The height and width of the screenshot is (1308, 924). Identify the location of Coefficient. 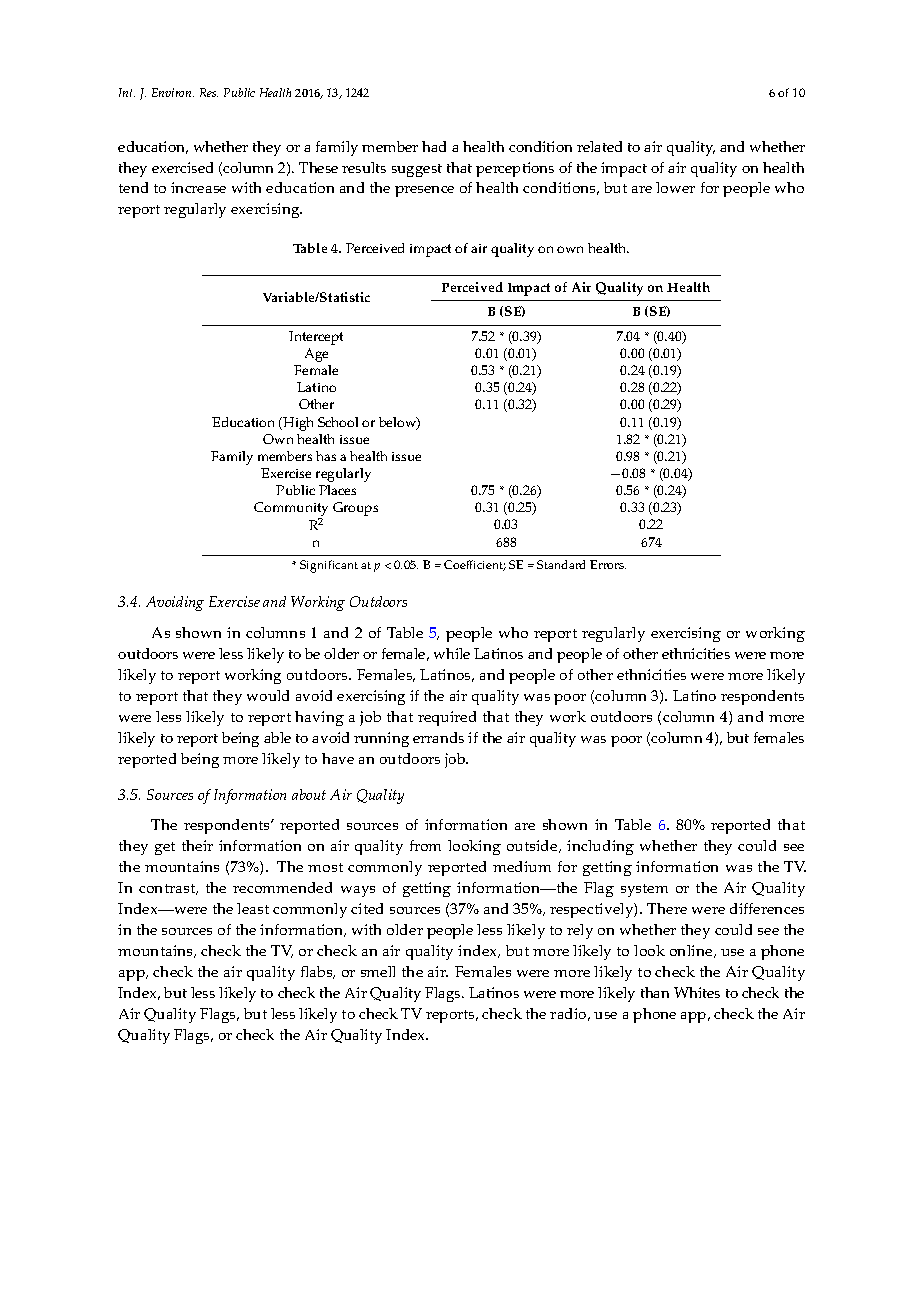
(475, 565).
